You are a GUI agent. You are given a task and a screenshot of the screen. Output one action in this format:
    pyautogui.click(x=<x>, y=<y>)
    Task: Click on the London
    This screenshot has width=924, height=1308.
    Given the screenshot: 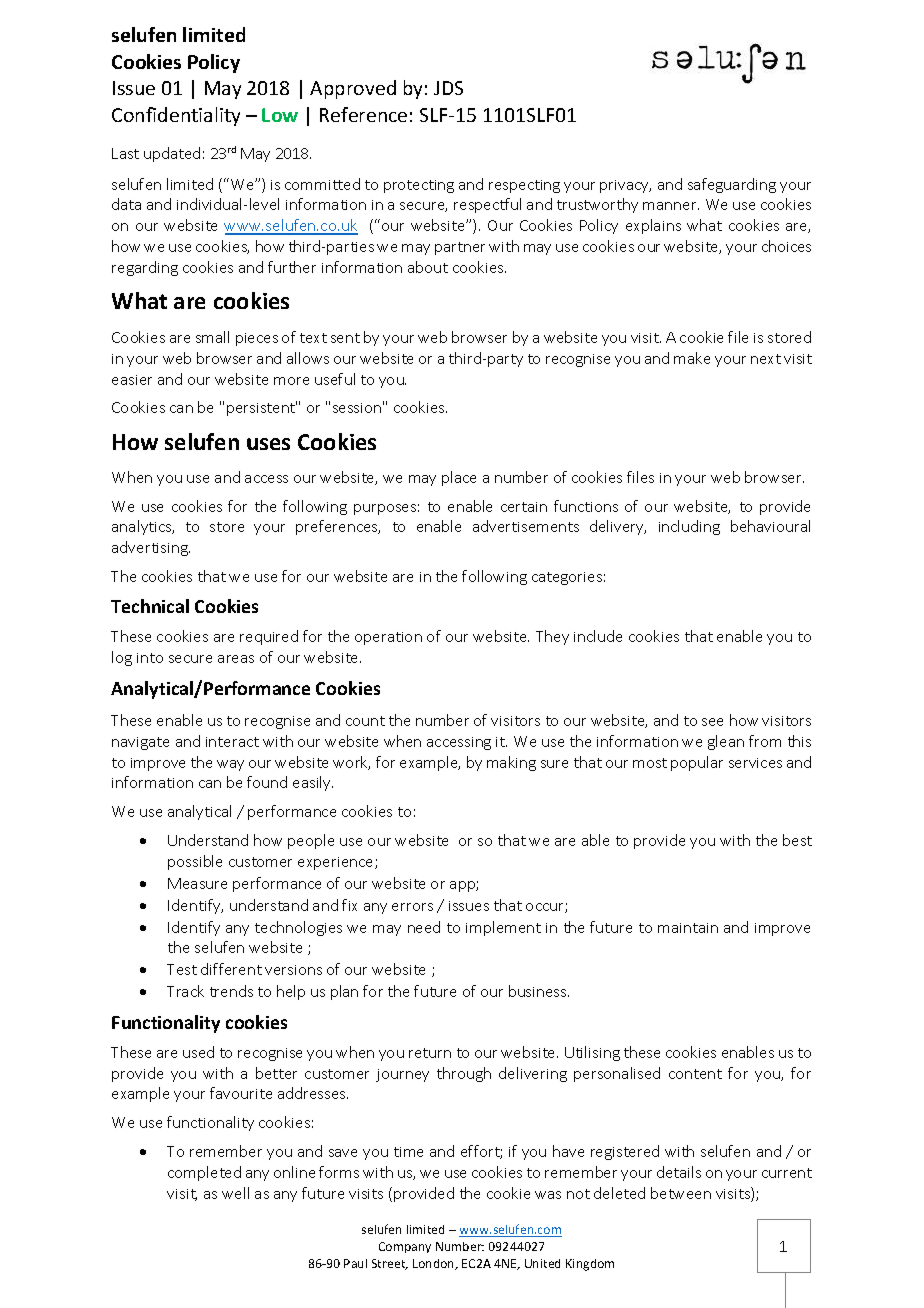 What is the action you would take?
    pyautogui.click(x=435, y=1264)
